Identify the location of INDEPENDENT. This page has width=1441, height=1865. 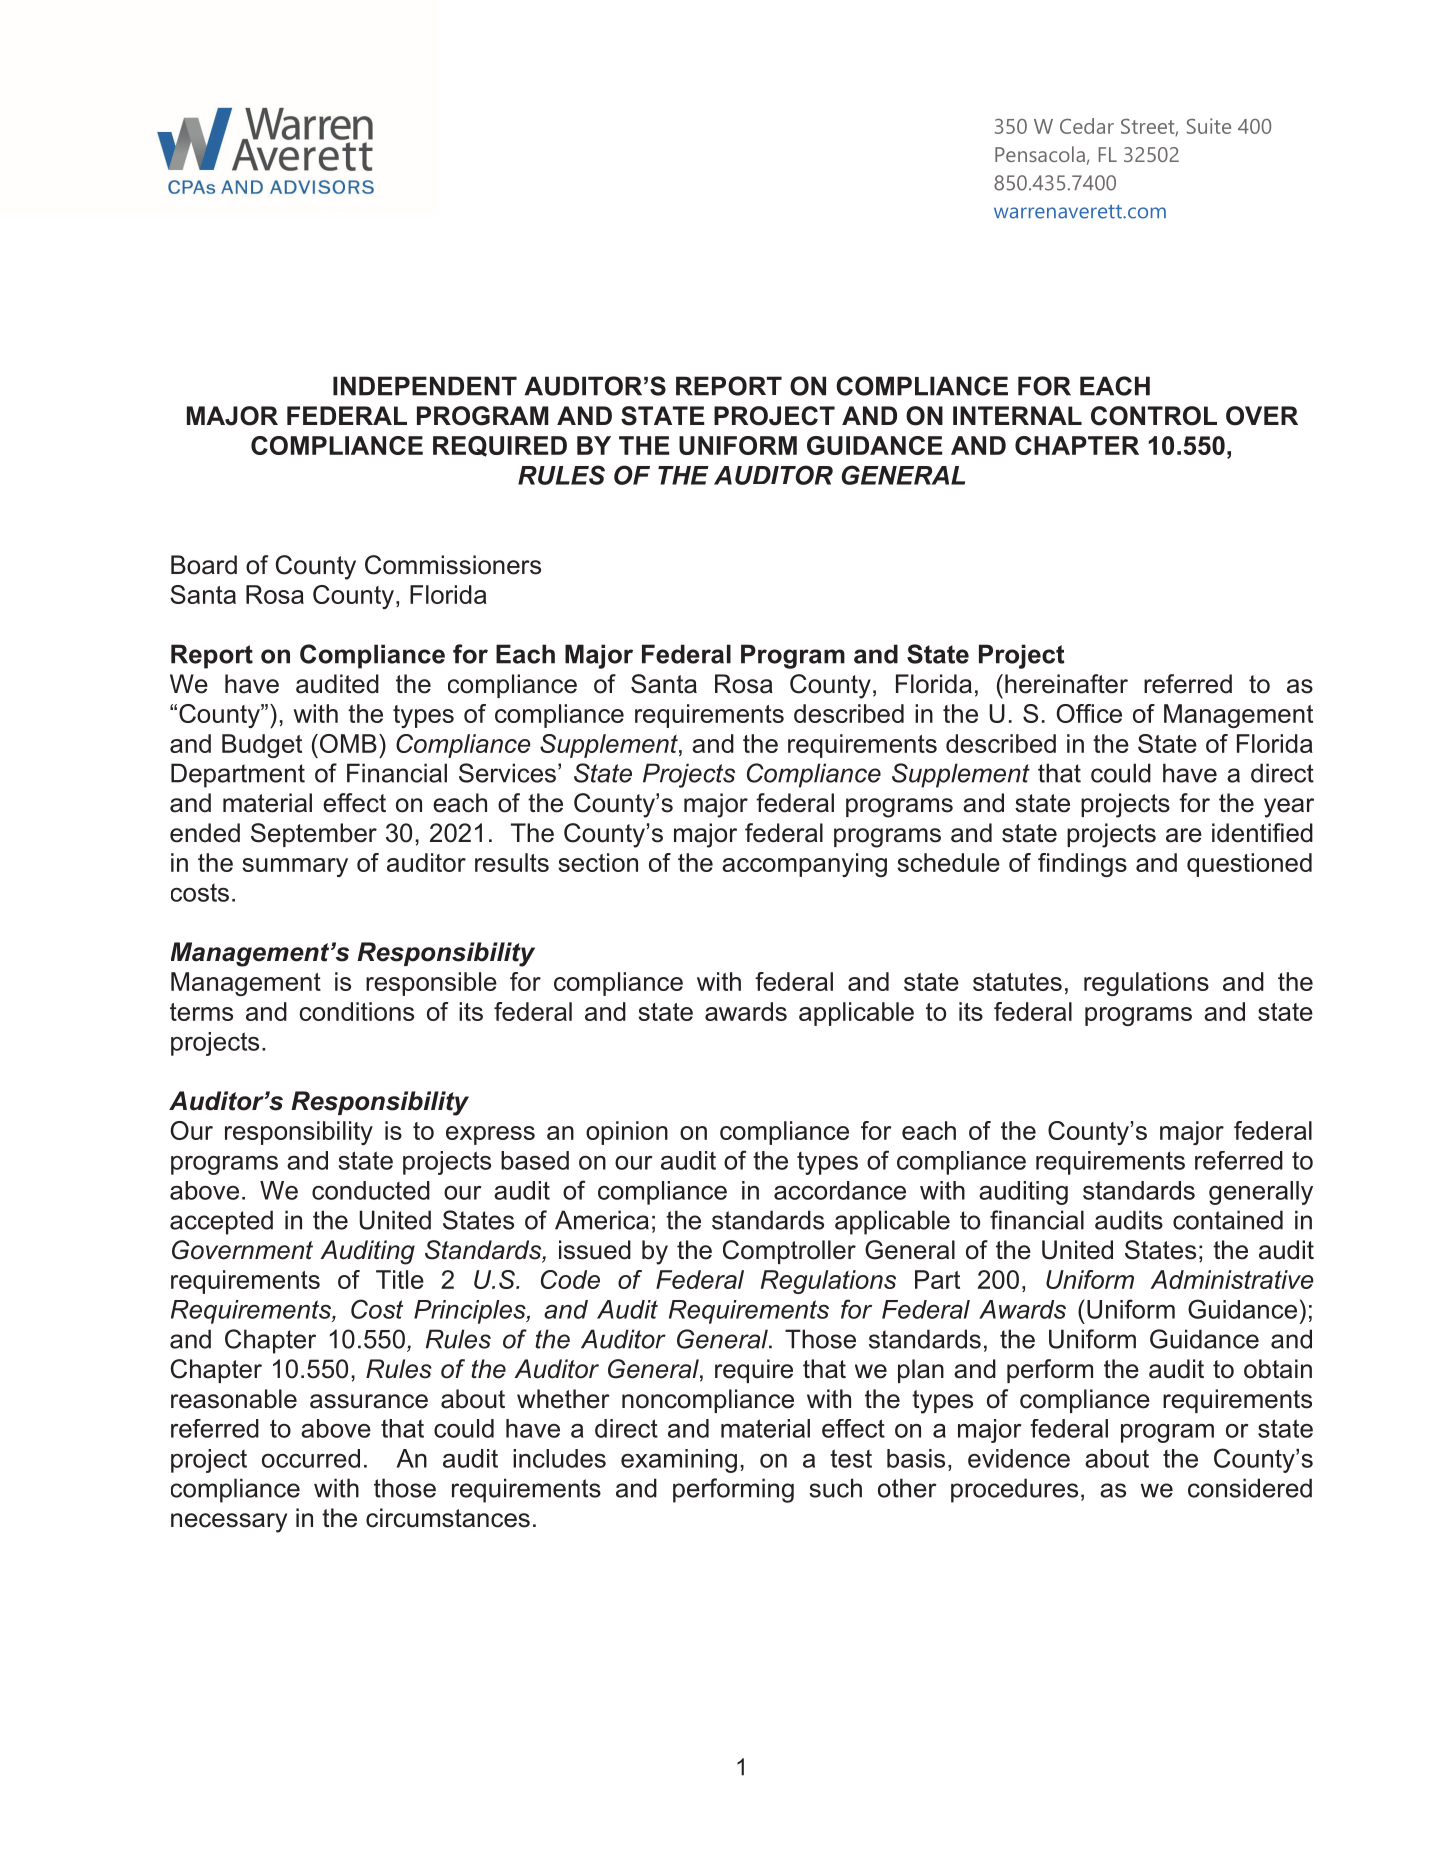
(425, 386).
